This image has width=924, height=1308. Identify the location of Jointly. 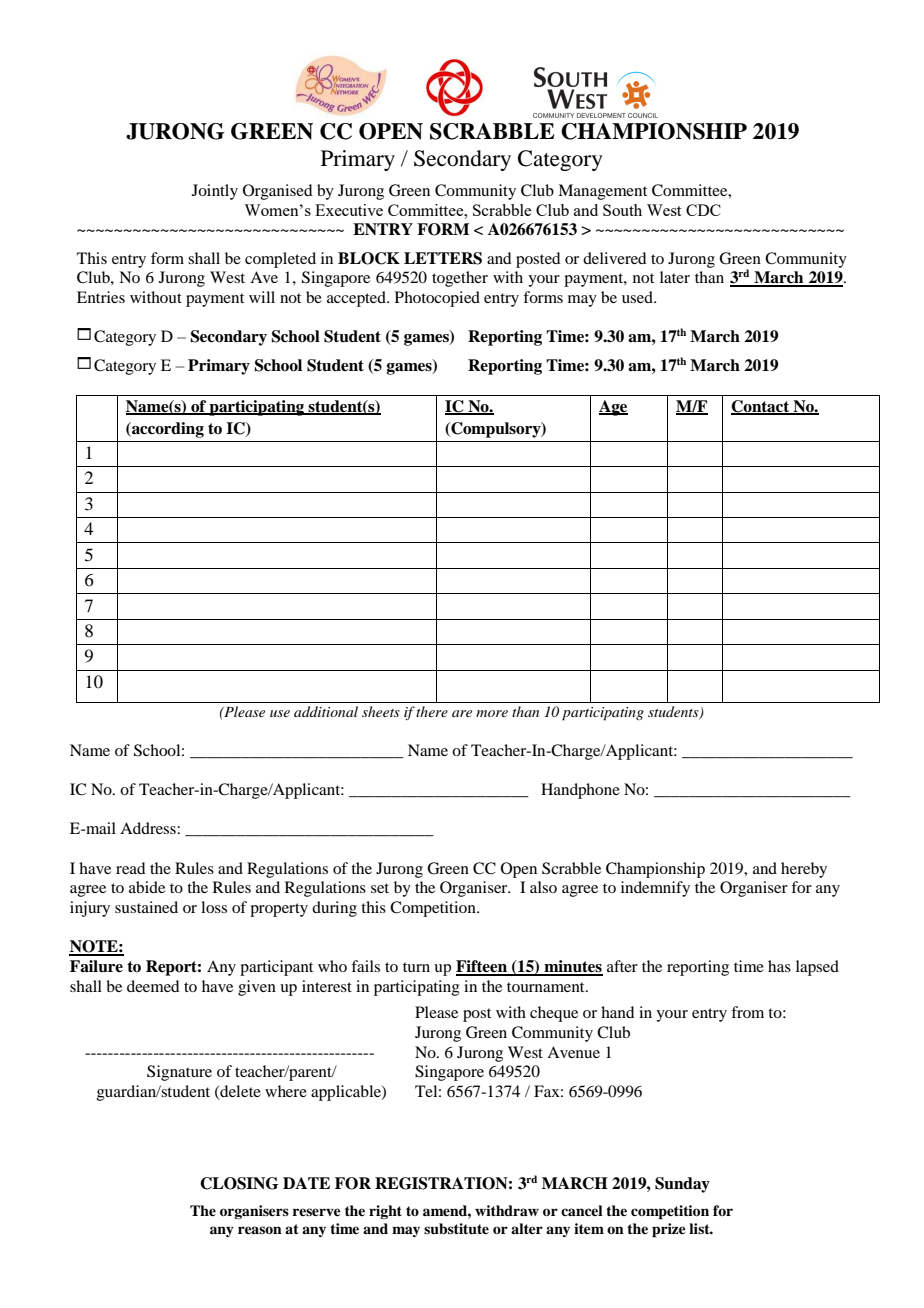
(215, 192).
